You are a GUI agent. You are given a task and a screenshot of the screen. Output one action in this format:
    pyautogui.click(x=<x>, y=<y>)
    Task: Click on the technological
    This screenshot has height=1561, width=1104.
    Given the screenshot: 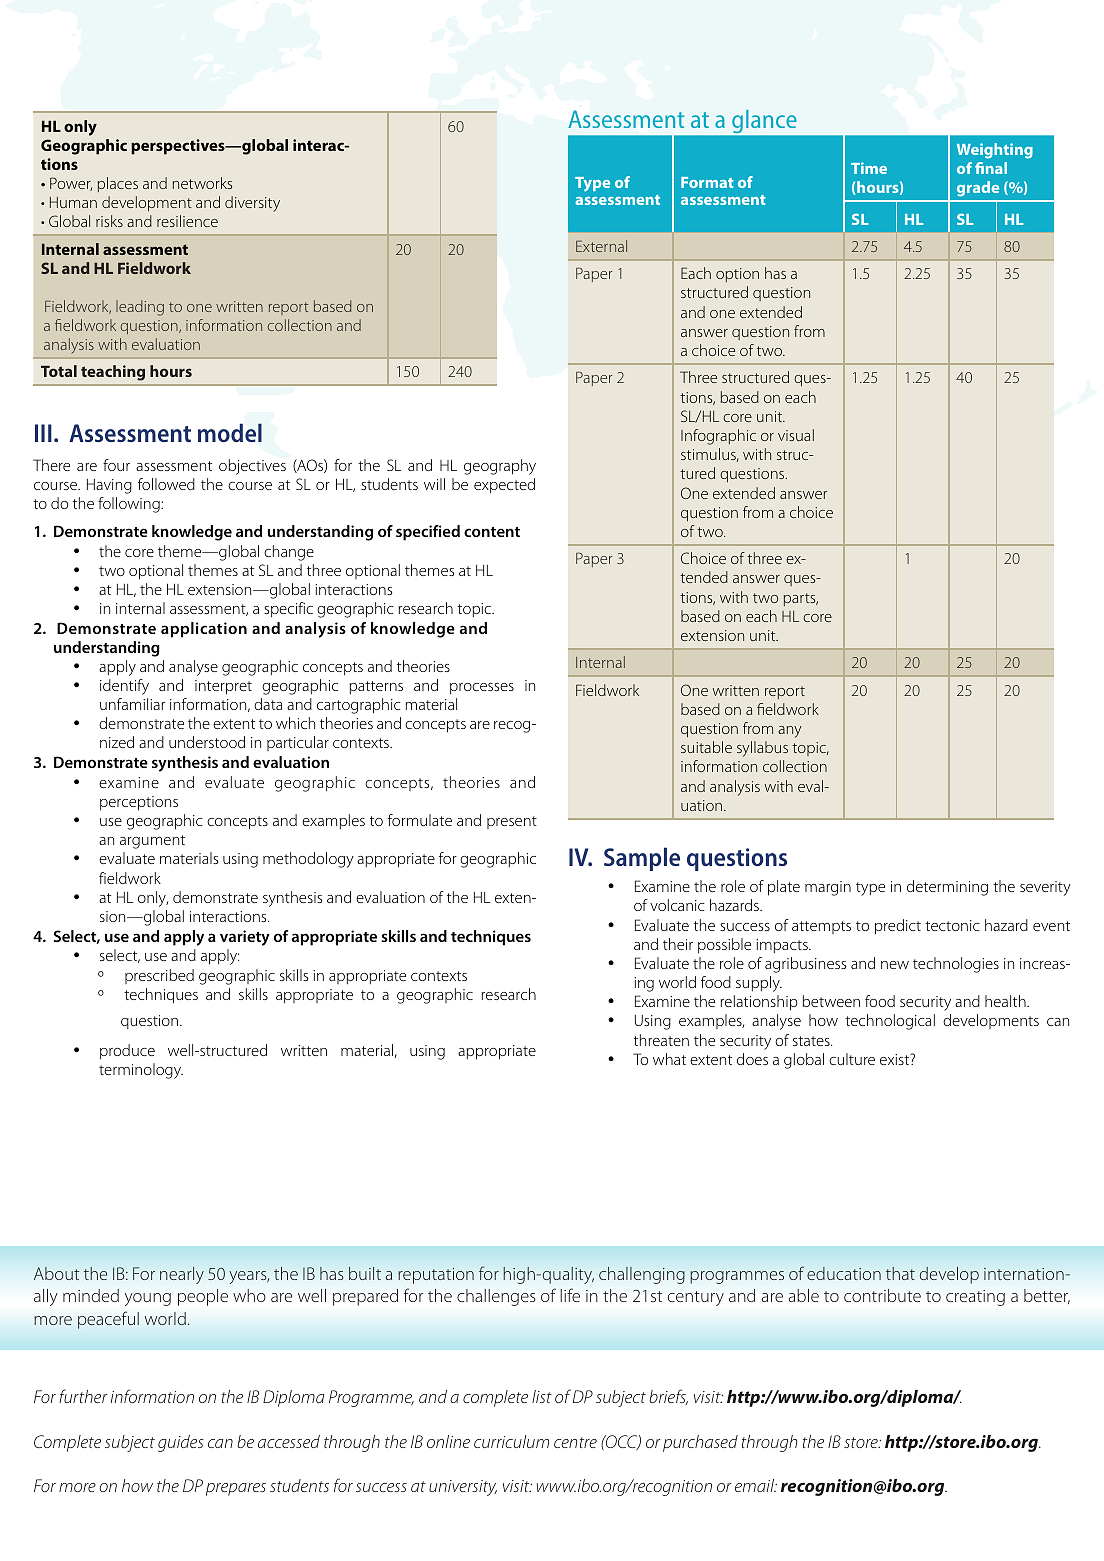 What is the action you would take?
    pyautogui.click(x=890, y=1022)
